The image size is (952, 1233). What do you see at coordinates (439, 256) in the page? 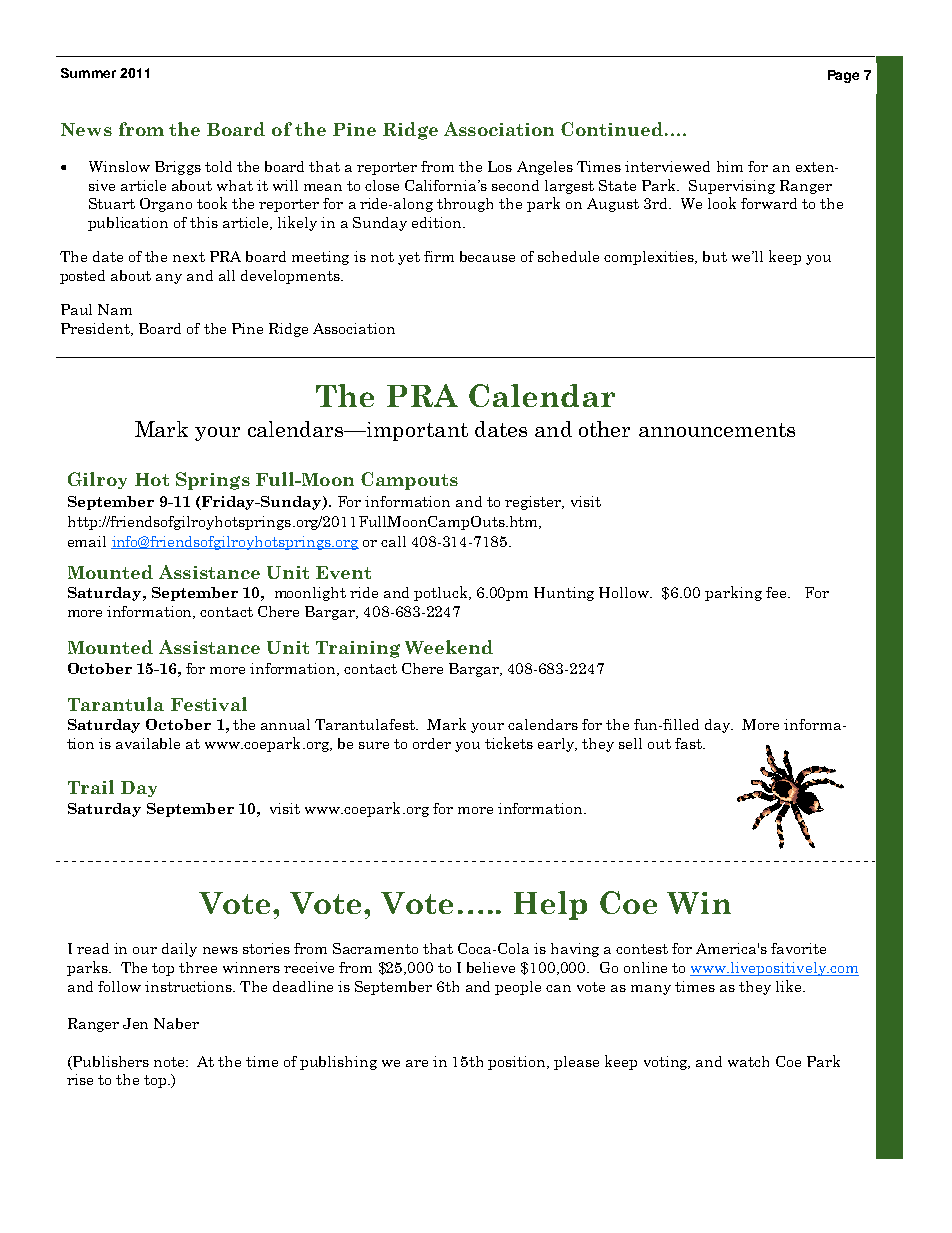
I see `firm` at bounding box center [439, 256].
